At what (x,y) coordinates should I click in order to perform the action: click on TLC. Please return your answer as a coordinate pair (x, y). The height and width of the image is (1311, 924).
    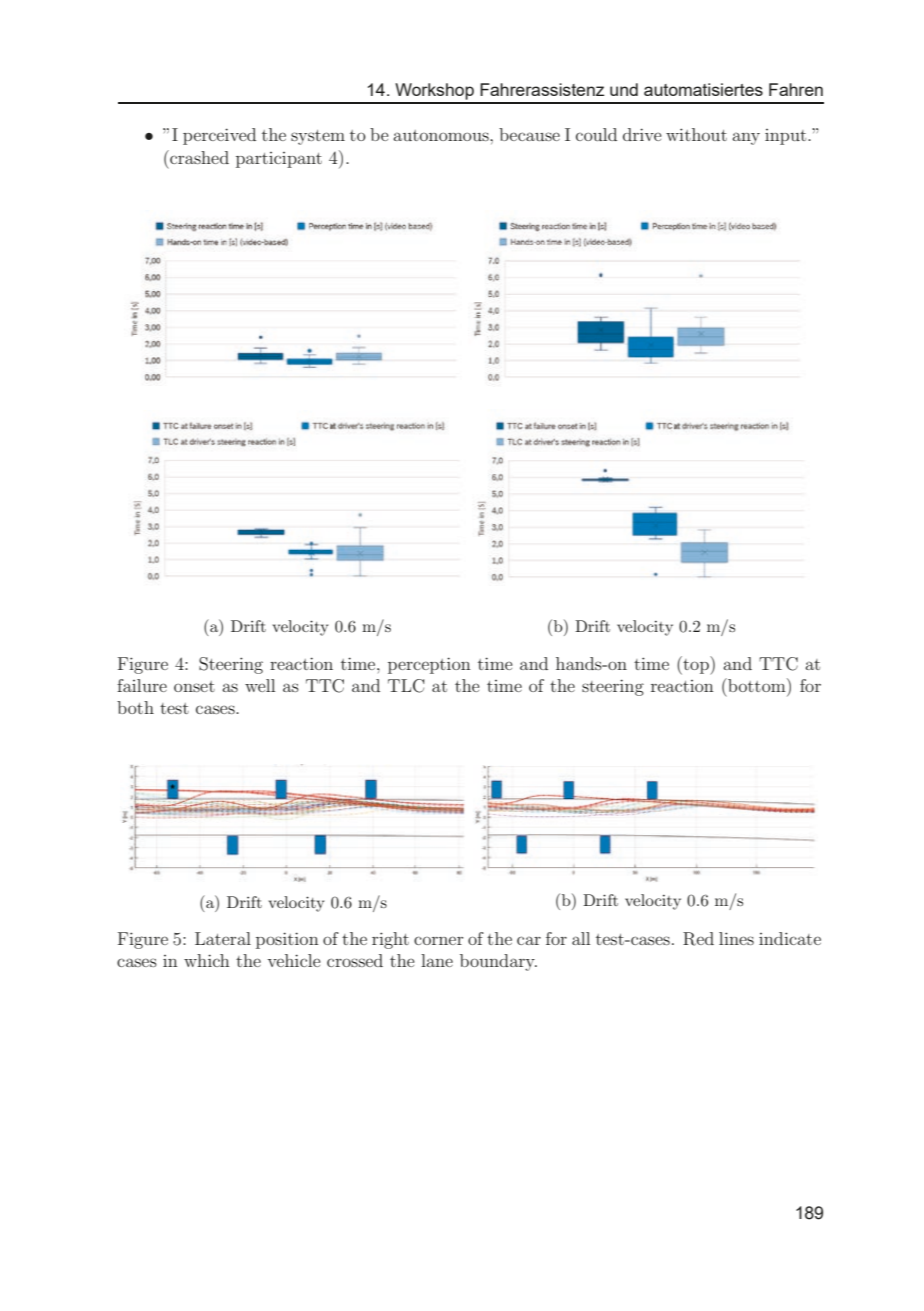
    Looking at the image, I should click on (406, 686).
